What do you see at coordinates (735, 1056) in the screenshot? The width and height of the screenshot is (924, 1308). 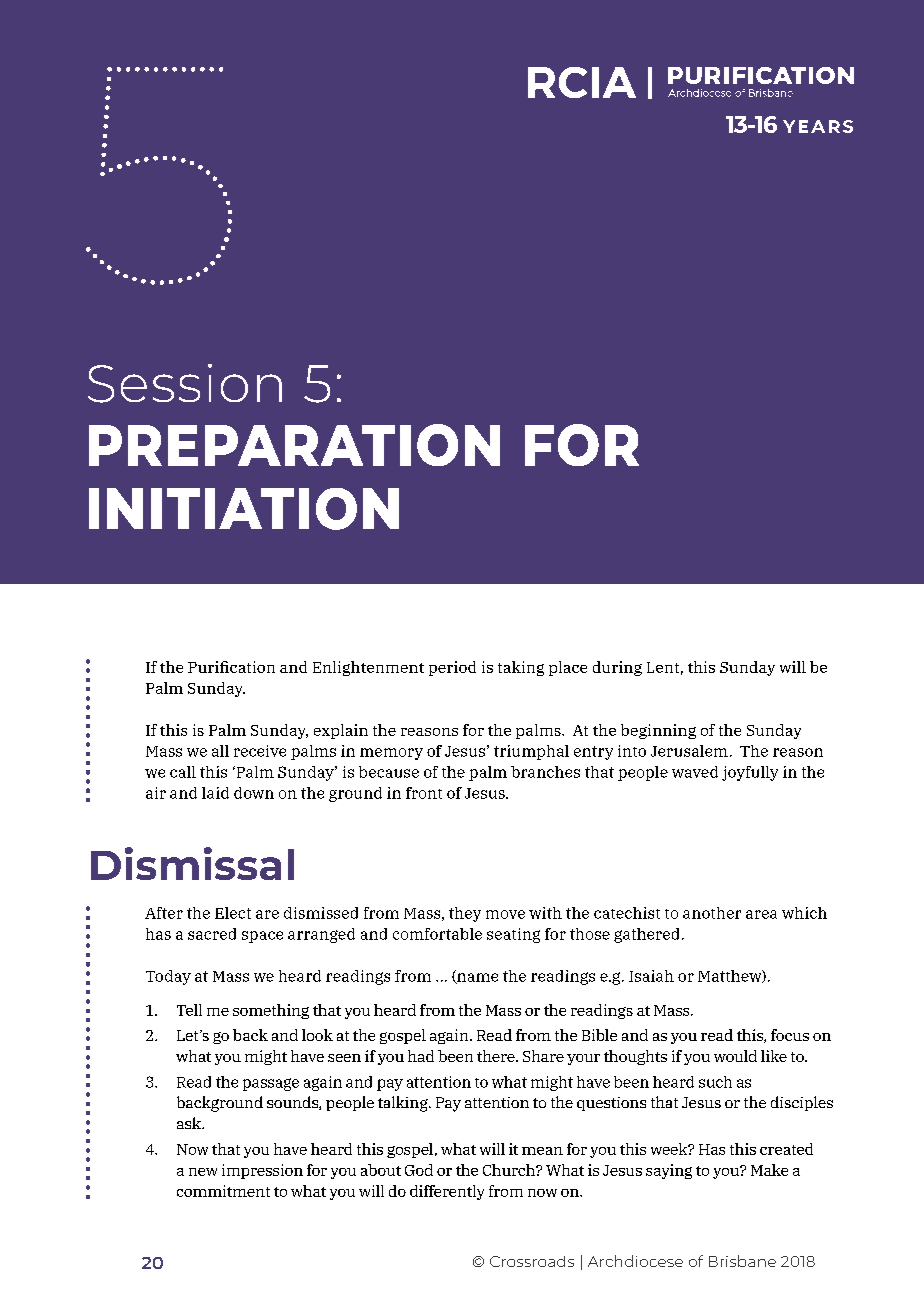 I see `would` at bounding box center [735, 1056].
